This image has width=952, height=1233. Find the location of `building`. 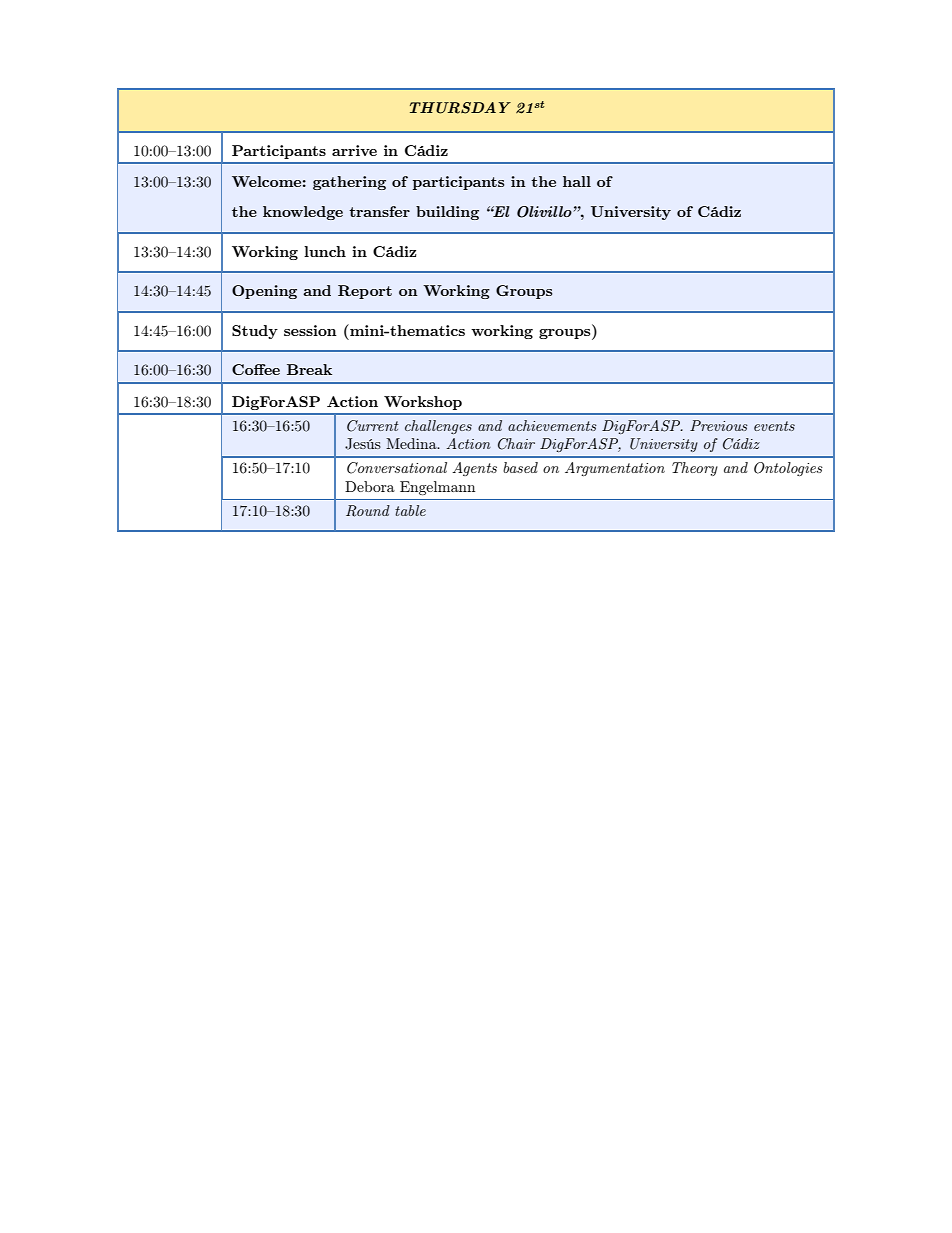

building is located at coordinates (447, 213).
